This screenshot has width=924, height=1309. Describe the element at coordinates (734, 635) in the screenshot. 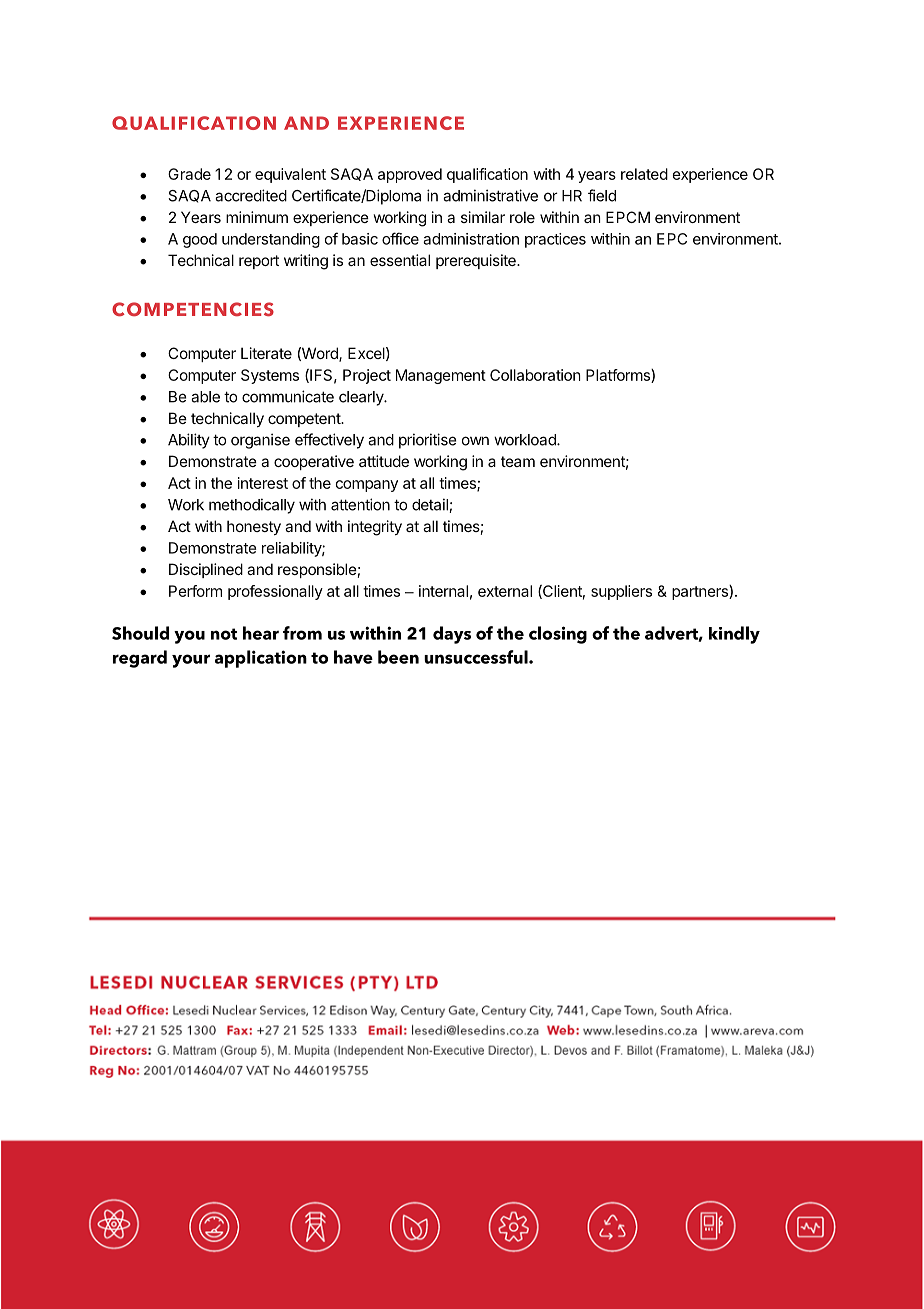

I see `kindly` at that location.
